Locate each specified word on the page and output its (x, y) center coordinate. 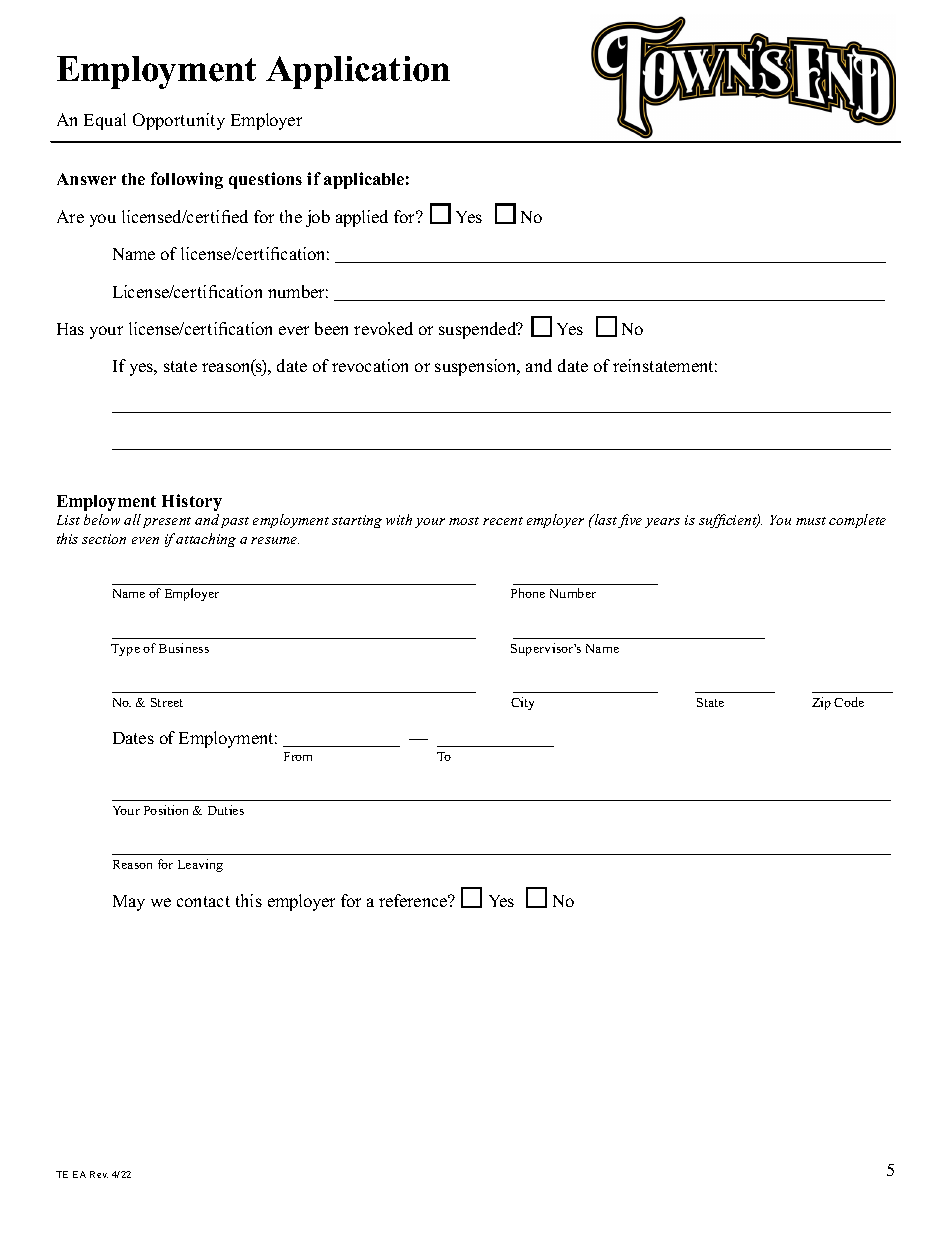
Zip (821, 703)
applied (362, 218)
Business (184, 648)
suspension (477, 367)
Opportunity (179, 121)
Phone (528, 593)
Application (358, 72)
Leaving (200, 865)
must (811, 521)
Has (70, 329)
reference (414, 900)
